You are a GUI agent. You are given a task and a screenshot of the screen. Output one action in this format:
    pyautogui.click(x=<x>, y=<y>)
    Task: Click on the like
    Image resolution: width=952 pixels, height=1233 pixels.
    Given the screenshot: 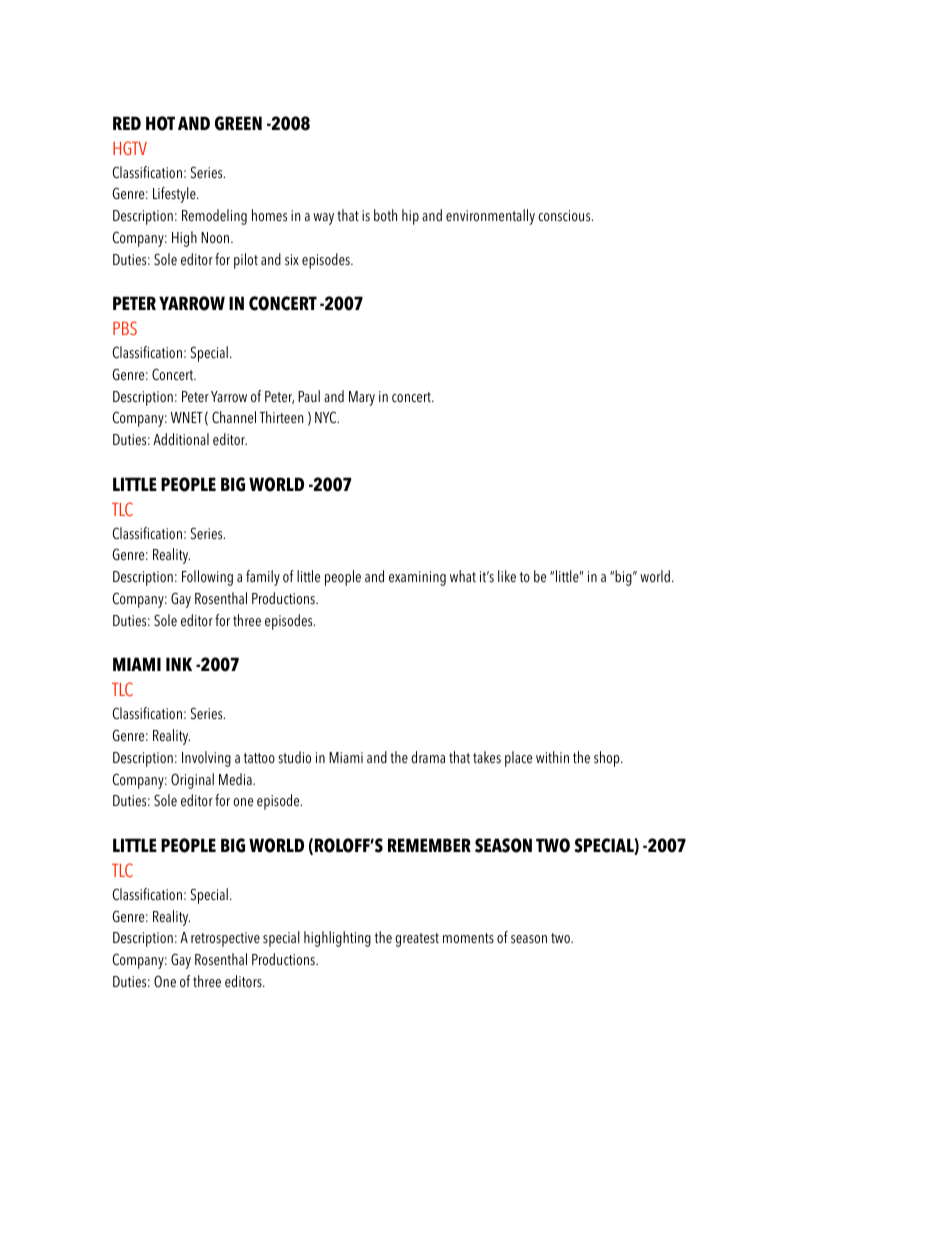 What is the action you would take?
    pyautogui.click(x=507, y=576)
